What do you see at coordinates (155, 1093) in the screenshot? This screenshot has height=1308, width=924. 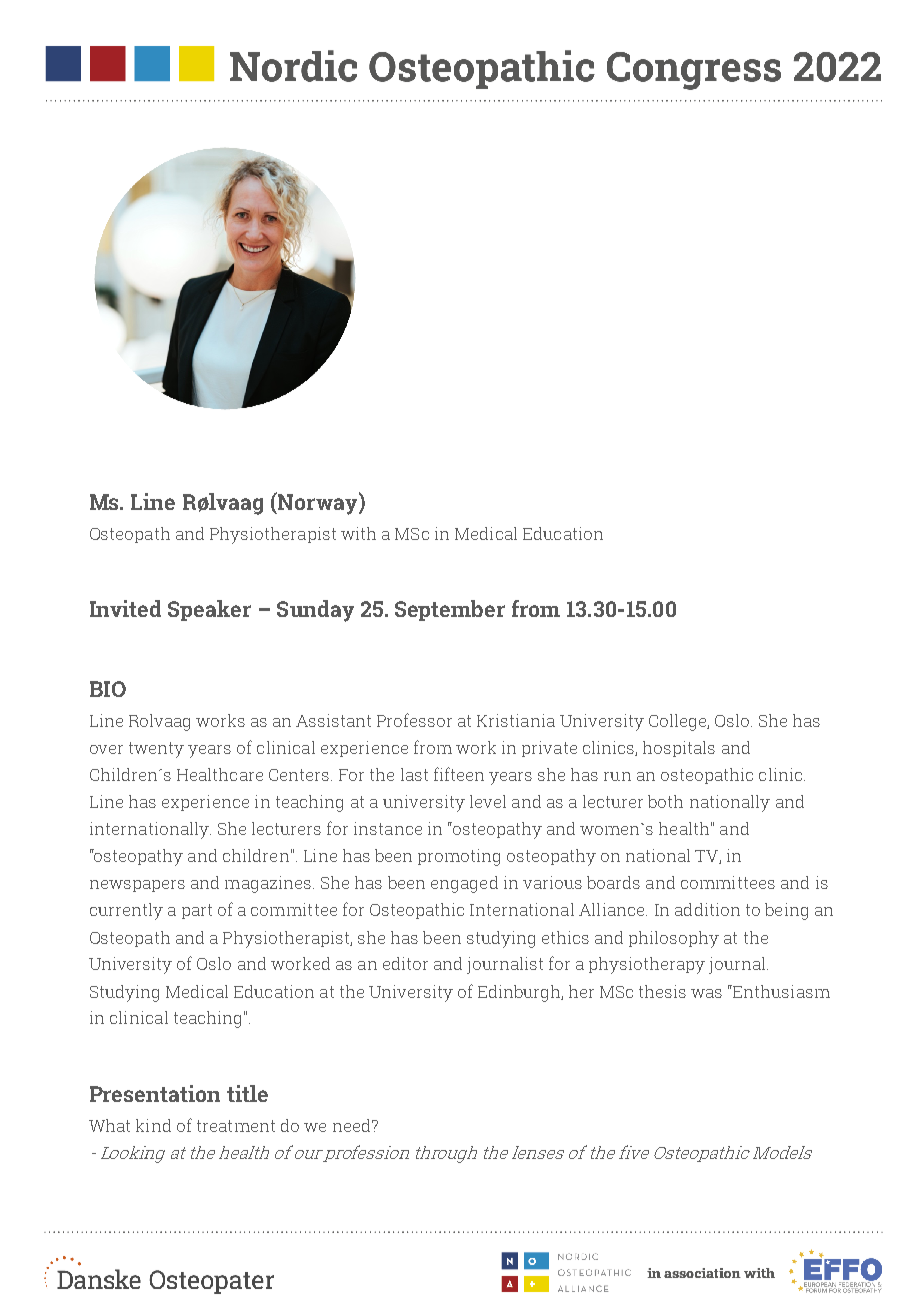 I see `Presentation` at bounding box center [155, 1093].
